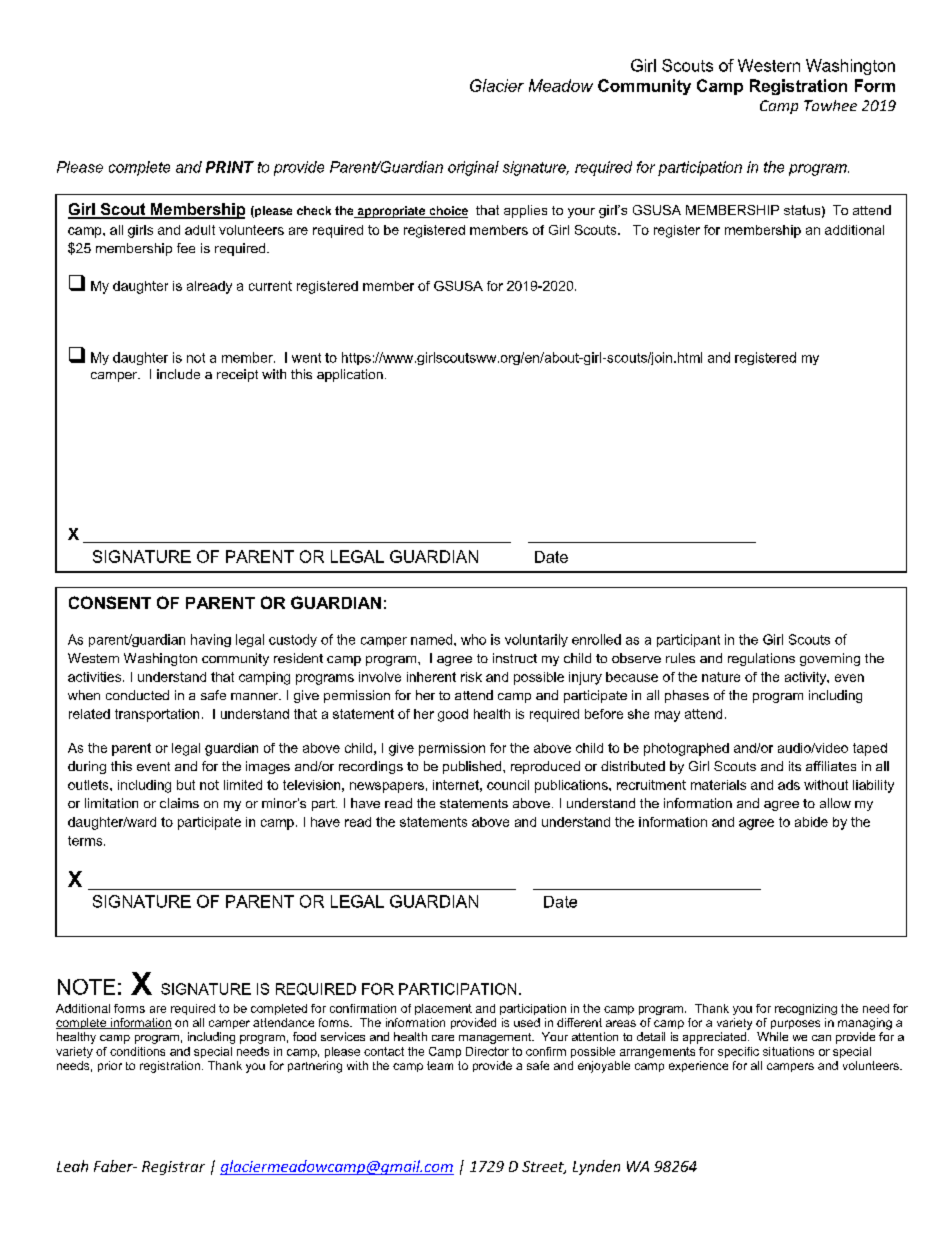 The height and width of the page is (1233, 952). What do you see at coordinates (72, 1166) in the page?
I see `Leah` at bounding box center [72, 1166].
